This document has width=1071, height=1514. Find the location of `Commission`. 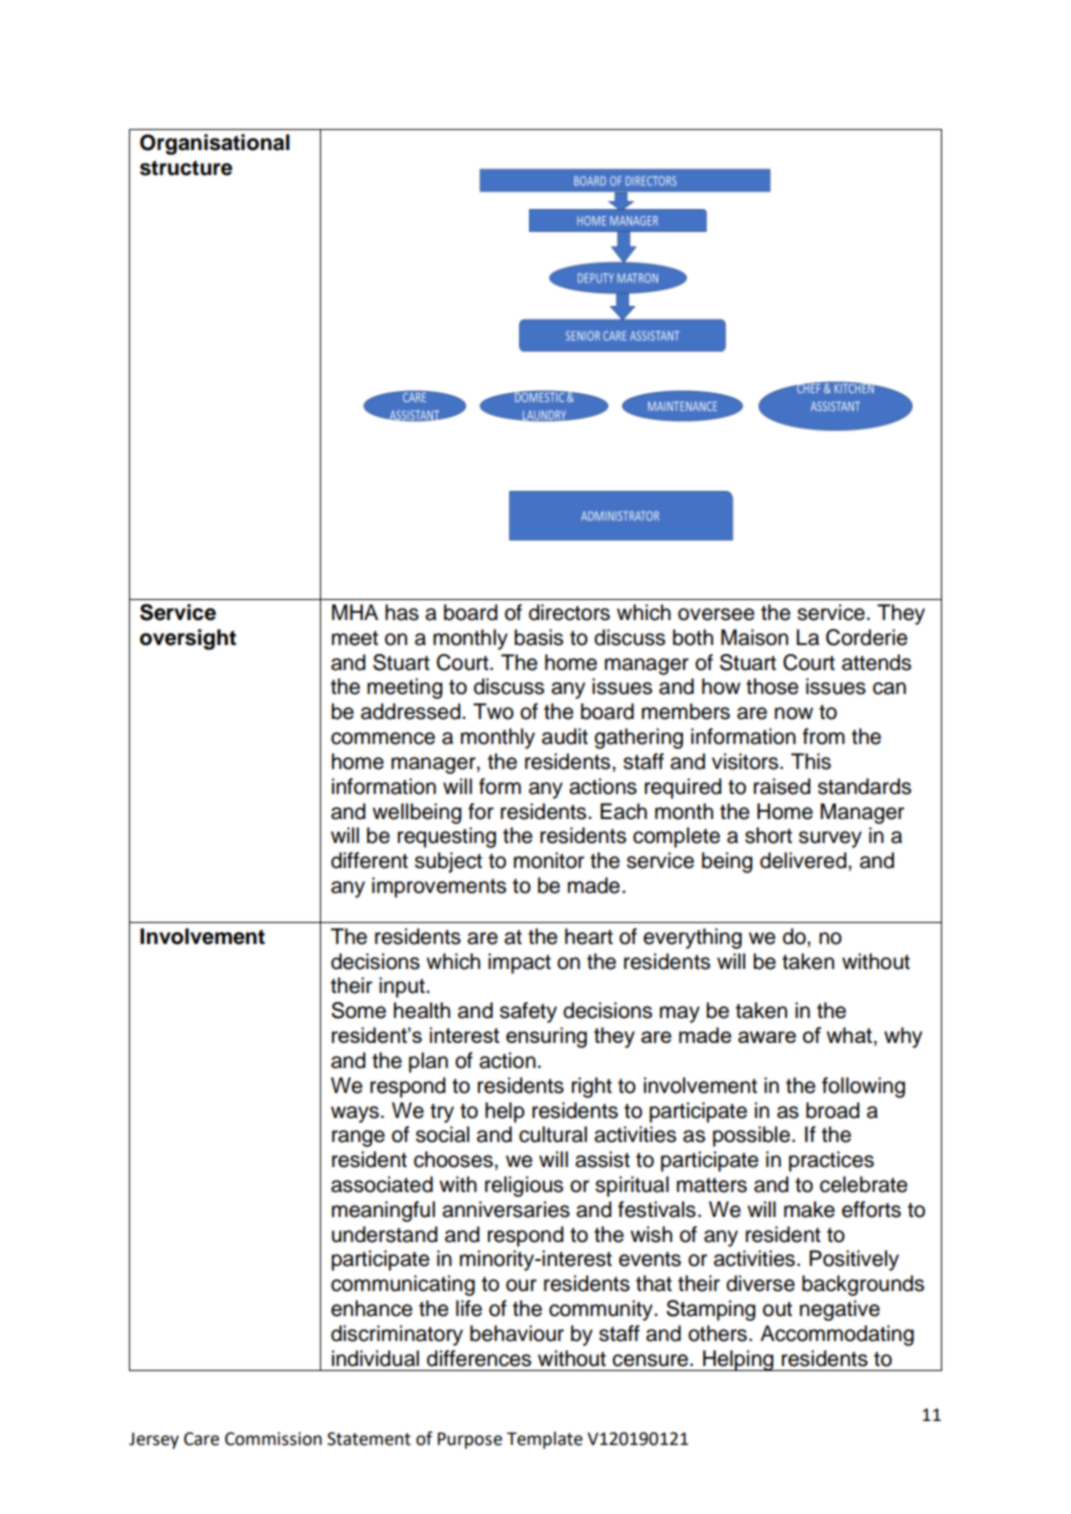

Commission is located at coordinates (273, 1439).
